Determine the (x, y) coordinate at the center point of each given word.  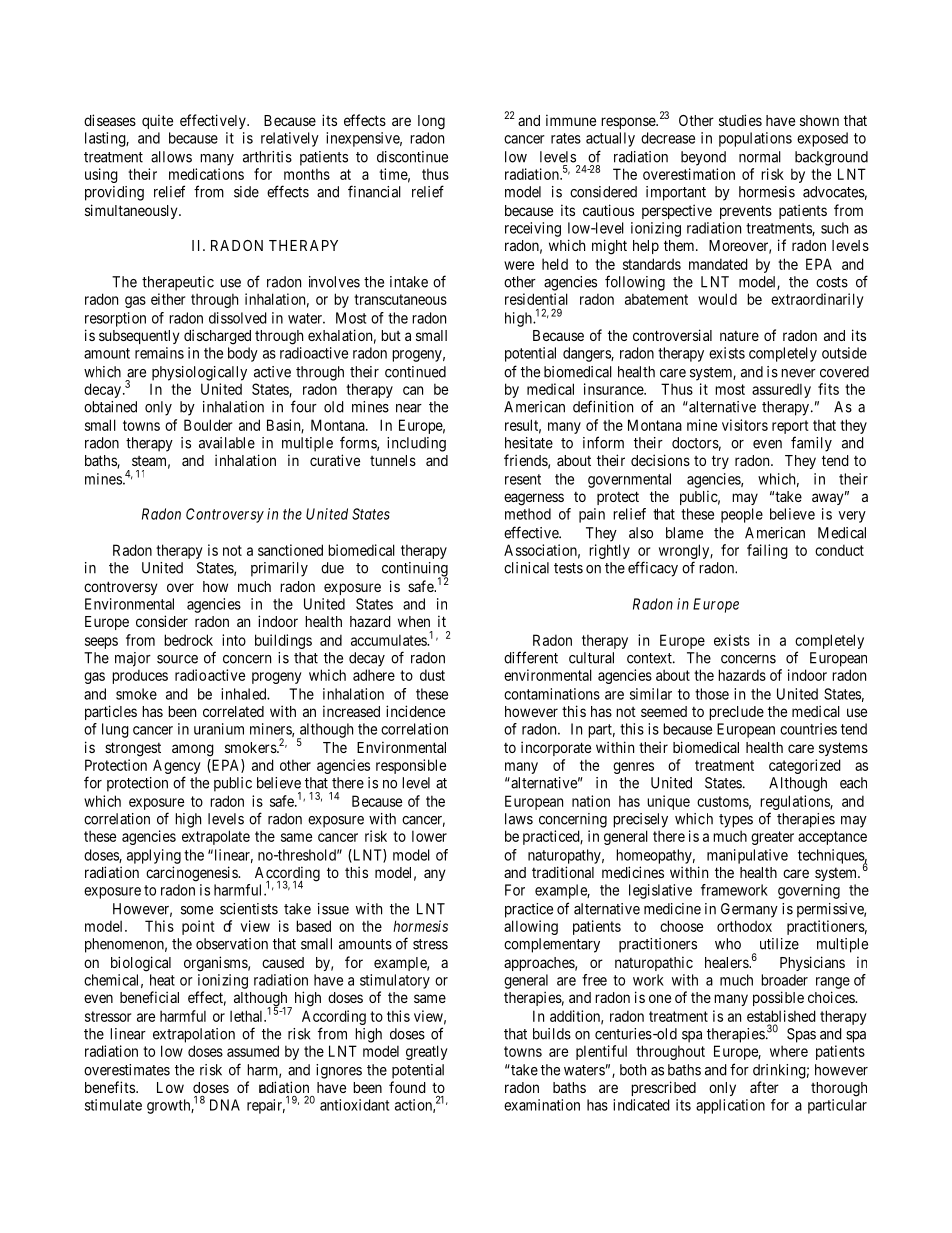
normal (760, 157)
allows (171, 157)
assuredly (781, 390)
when (414, 621)
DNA (225, 1105)
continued (415, 372)
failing (767, 551)
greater (772, 838)
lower (429, 836)
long (431, 122)
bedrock (188, 640)
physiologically (199, 373)
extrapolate (216, 837)
